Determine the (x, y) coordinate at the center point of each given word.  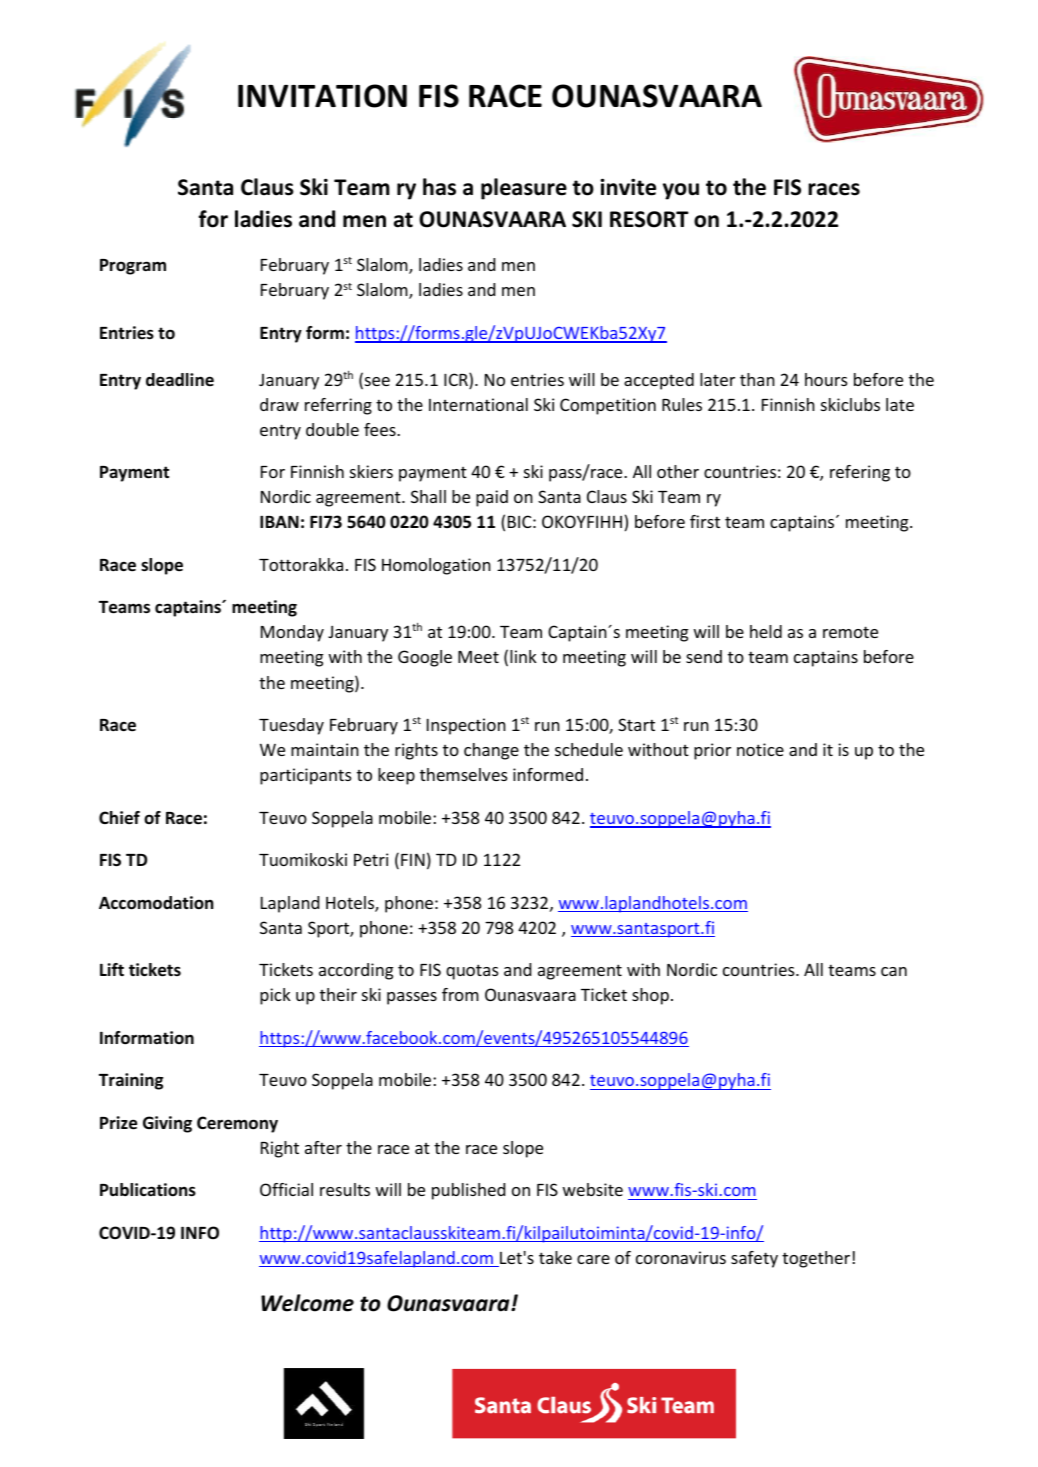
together (816, 1259)
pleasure (524, 189)
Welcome (307, 1303)
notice (760, 749)
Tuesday (291, 726)
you (681, 191)
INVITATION (322, 96)
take (555, 1257)
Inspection (466, 726)
